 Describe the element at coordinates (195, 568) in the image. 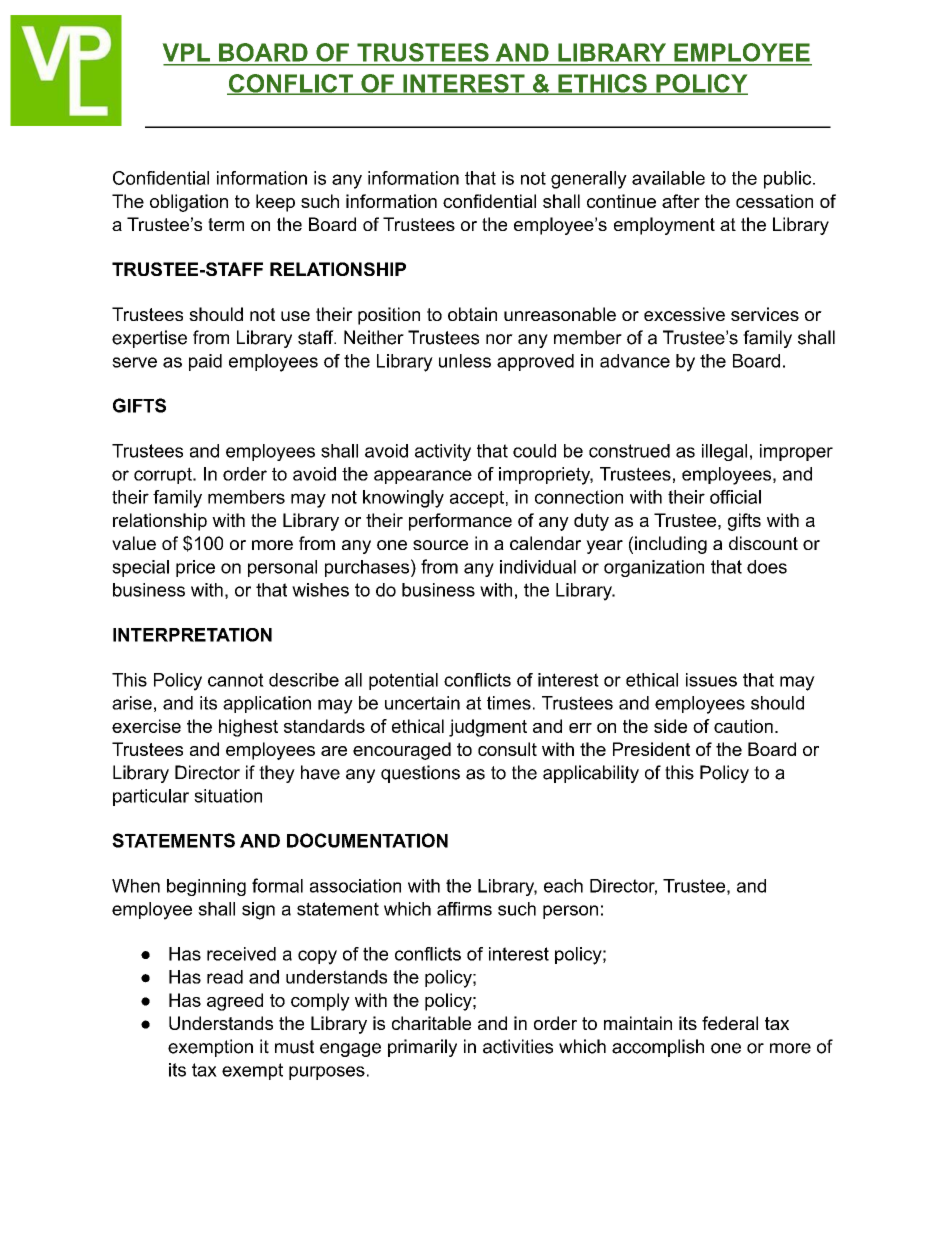

I see `price` at that location.
